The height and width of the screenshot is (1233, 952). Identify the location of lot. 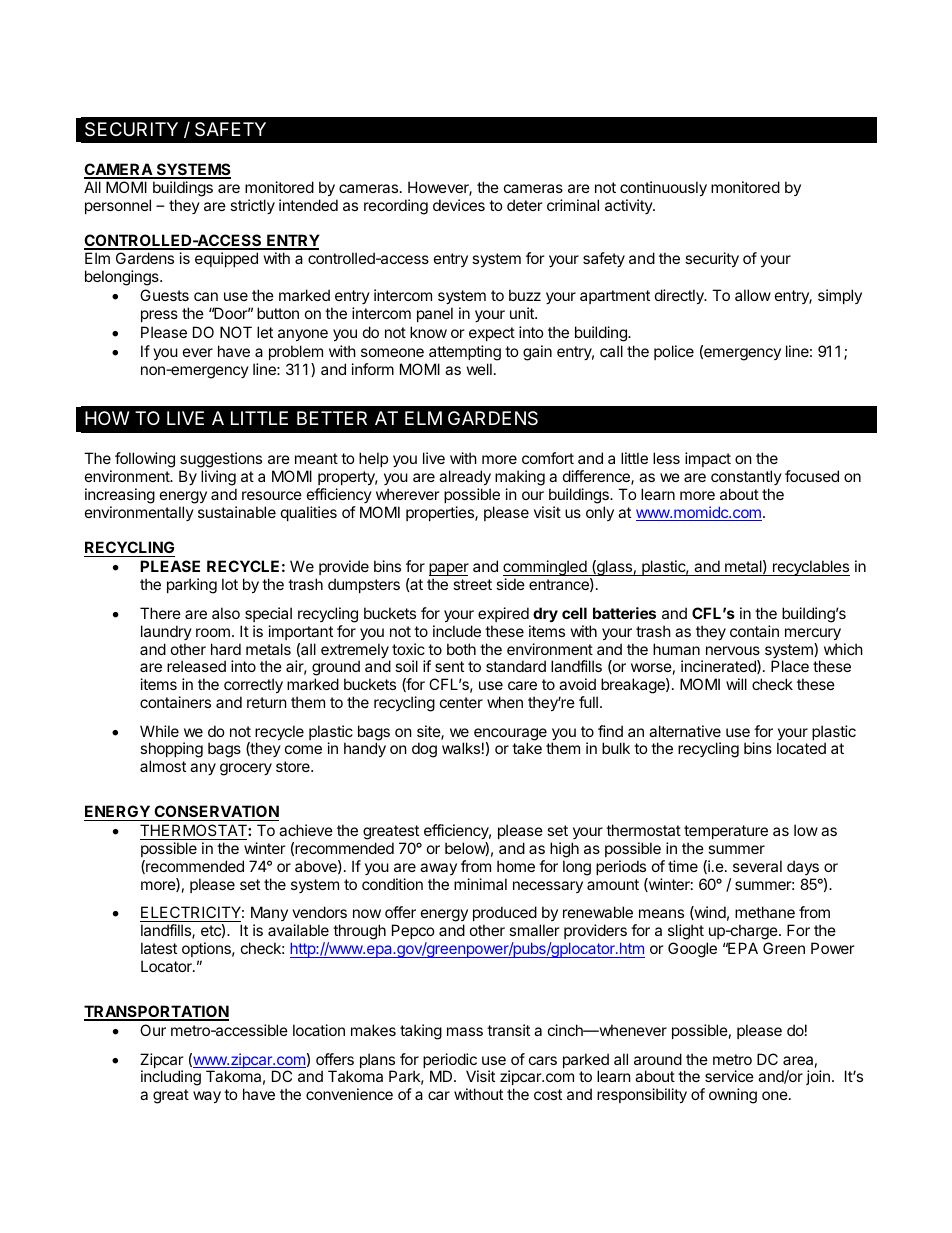
(230, 584).
